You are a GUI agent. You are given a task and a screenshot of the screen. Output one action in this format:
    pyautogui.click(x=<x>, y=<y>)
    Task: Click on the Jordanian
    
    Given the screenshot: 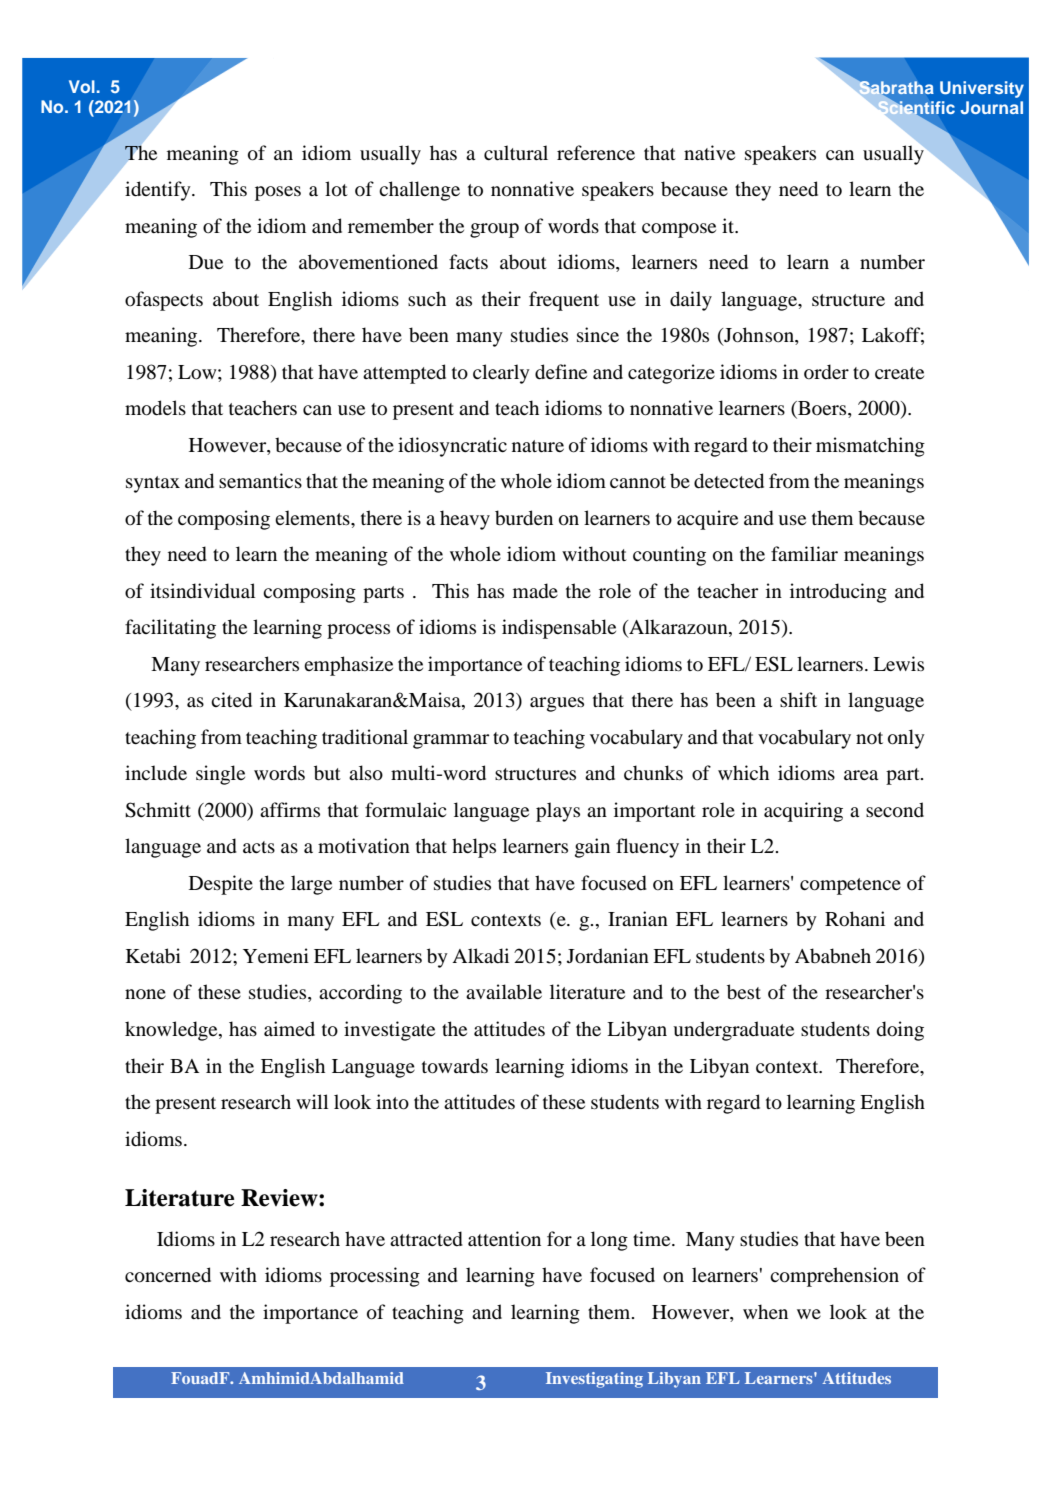 What is the action you would take?
    pyautogui.click(x=608, y=956)
